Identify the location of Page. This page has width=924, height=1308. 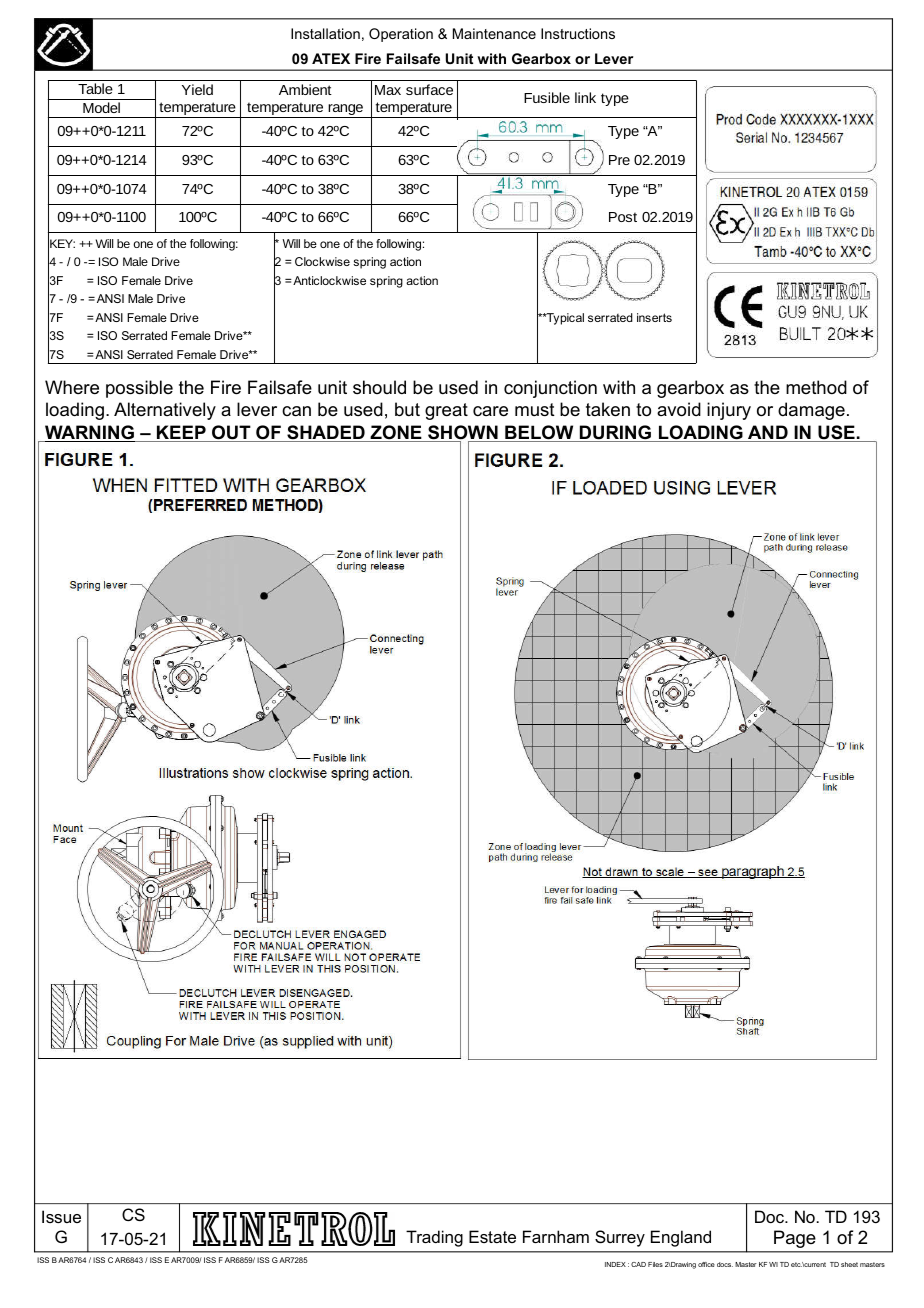
(794, 1239).
